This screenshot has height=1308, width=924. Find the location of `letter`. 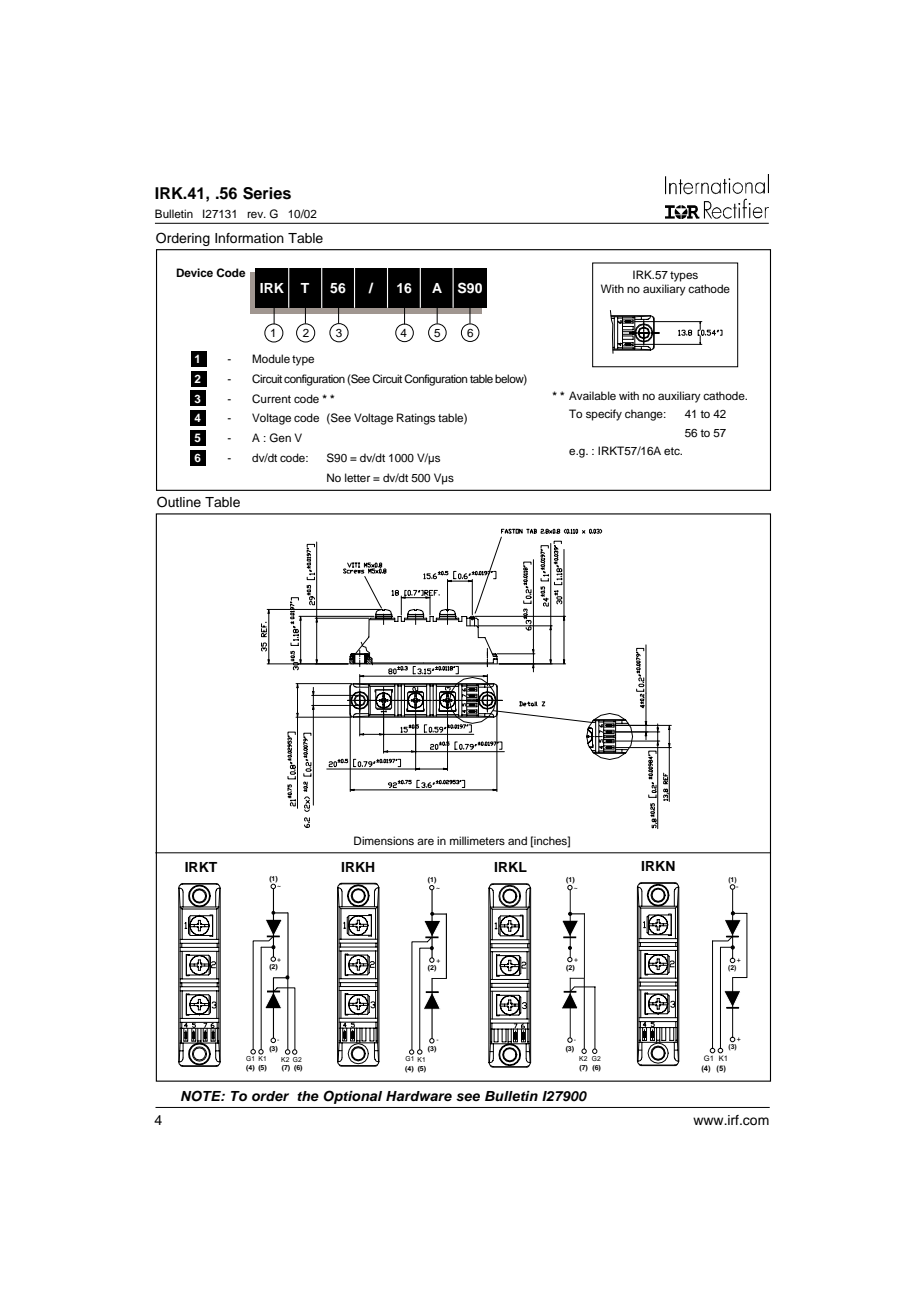

letter is located at coordinates (357, 477).
